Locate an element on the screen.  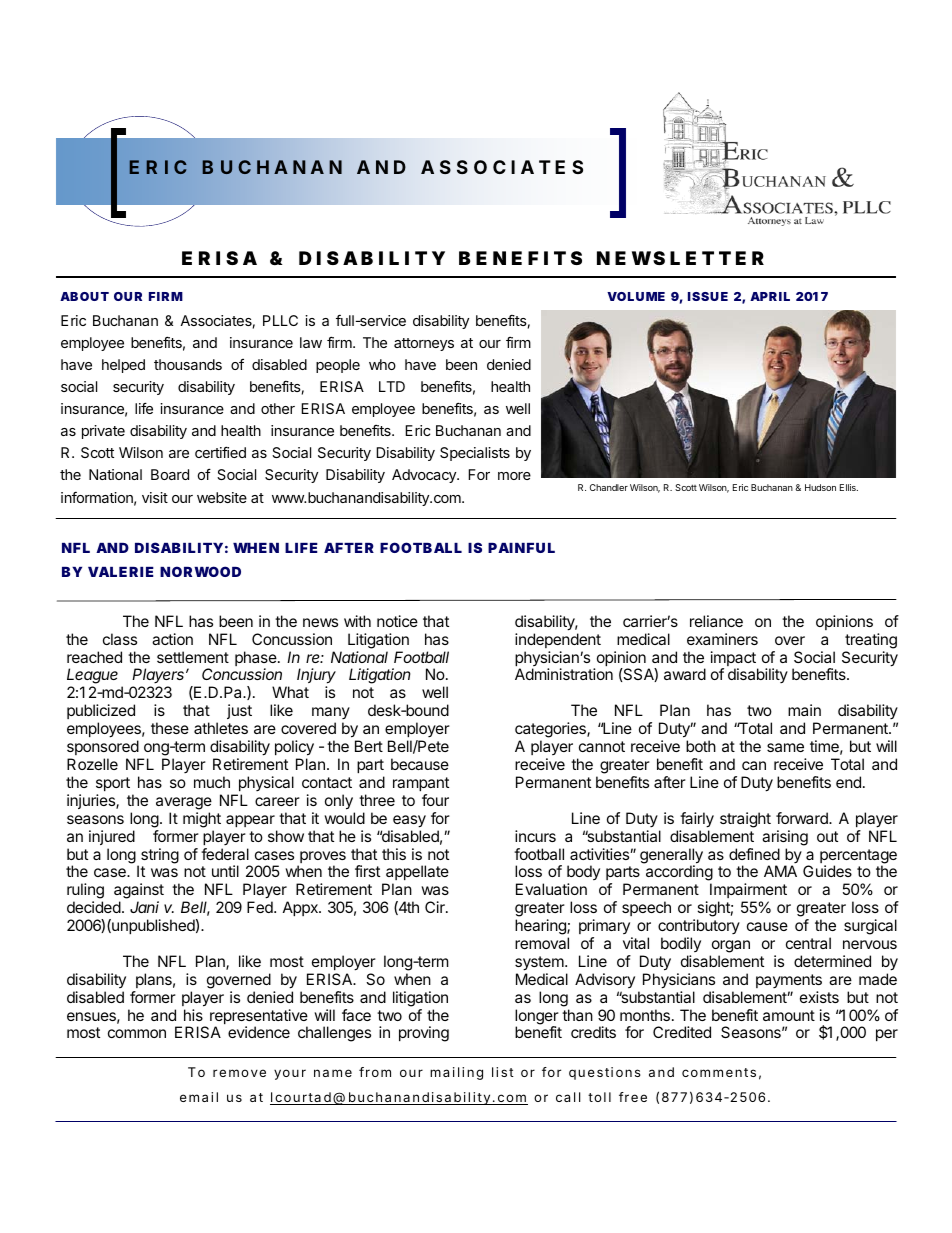
attorneys is located at coordinates (424, 344).
